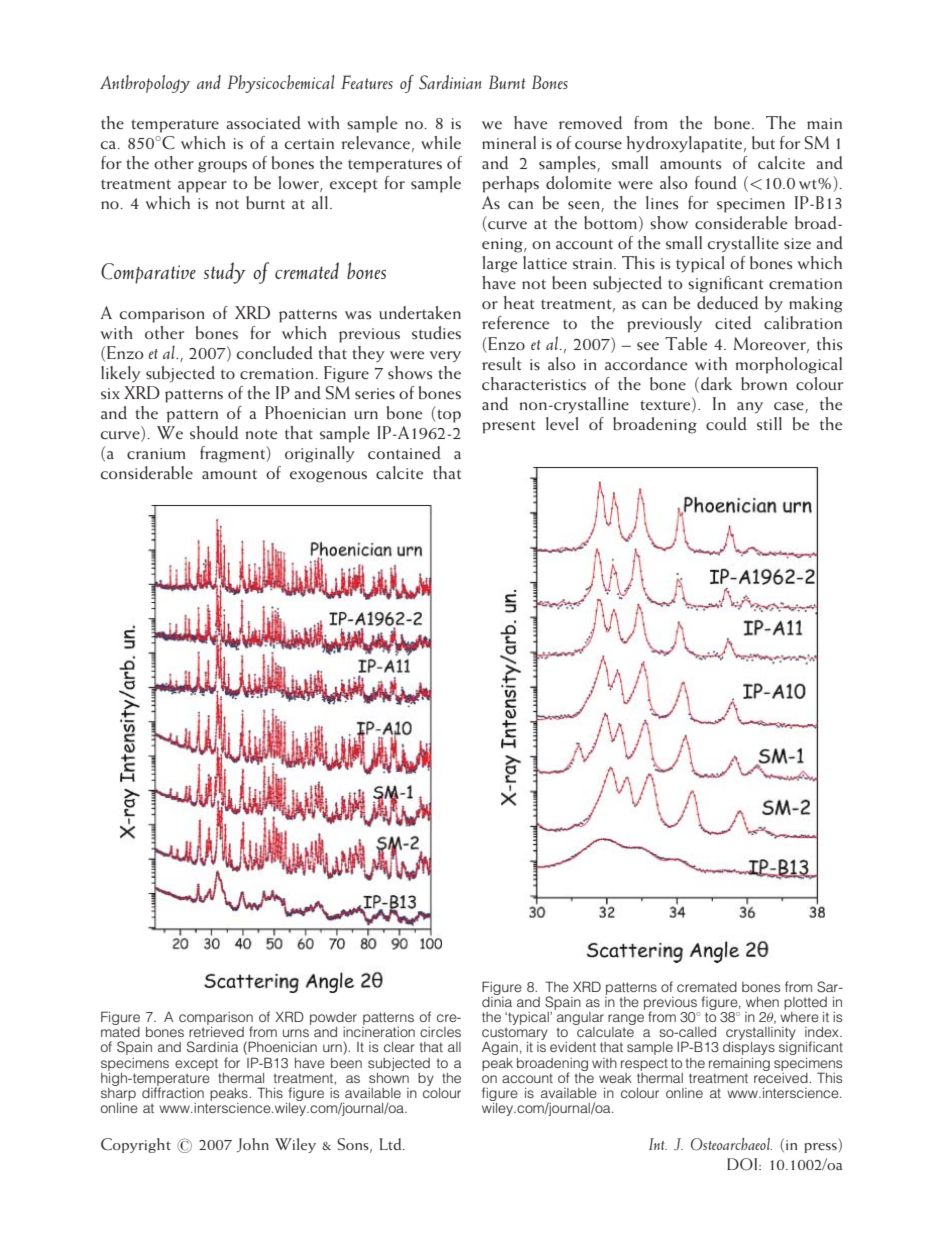 The width and height of the screenshot is (952, 1238). Describe the element at coordinates (173, 1091) in the screenshot. I see `diffraction` at that location.
